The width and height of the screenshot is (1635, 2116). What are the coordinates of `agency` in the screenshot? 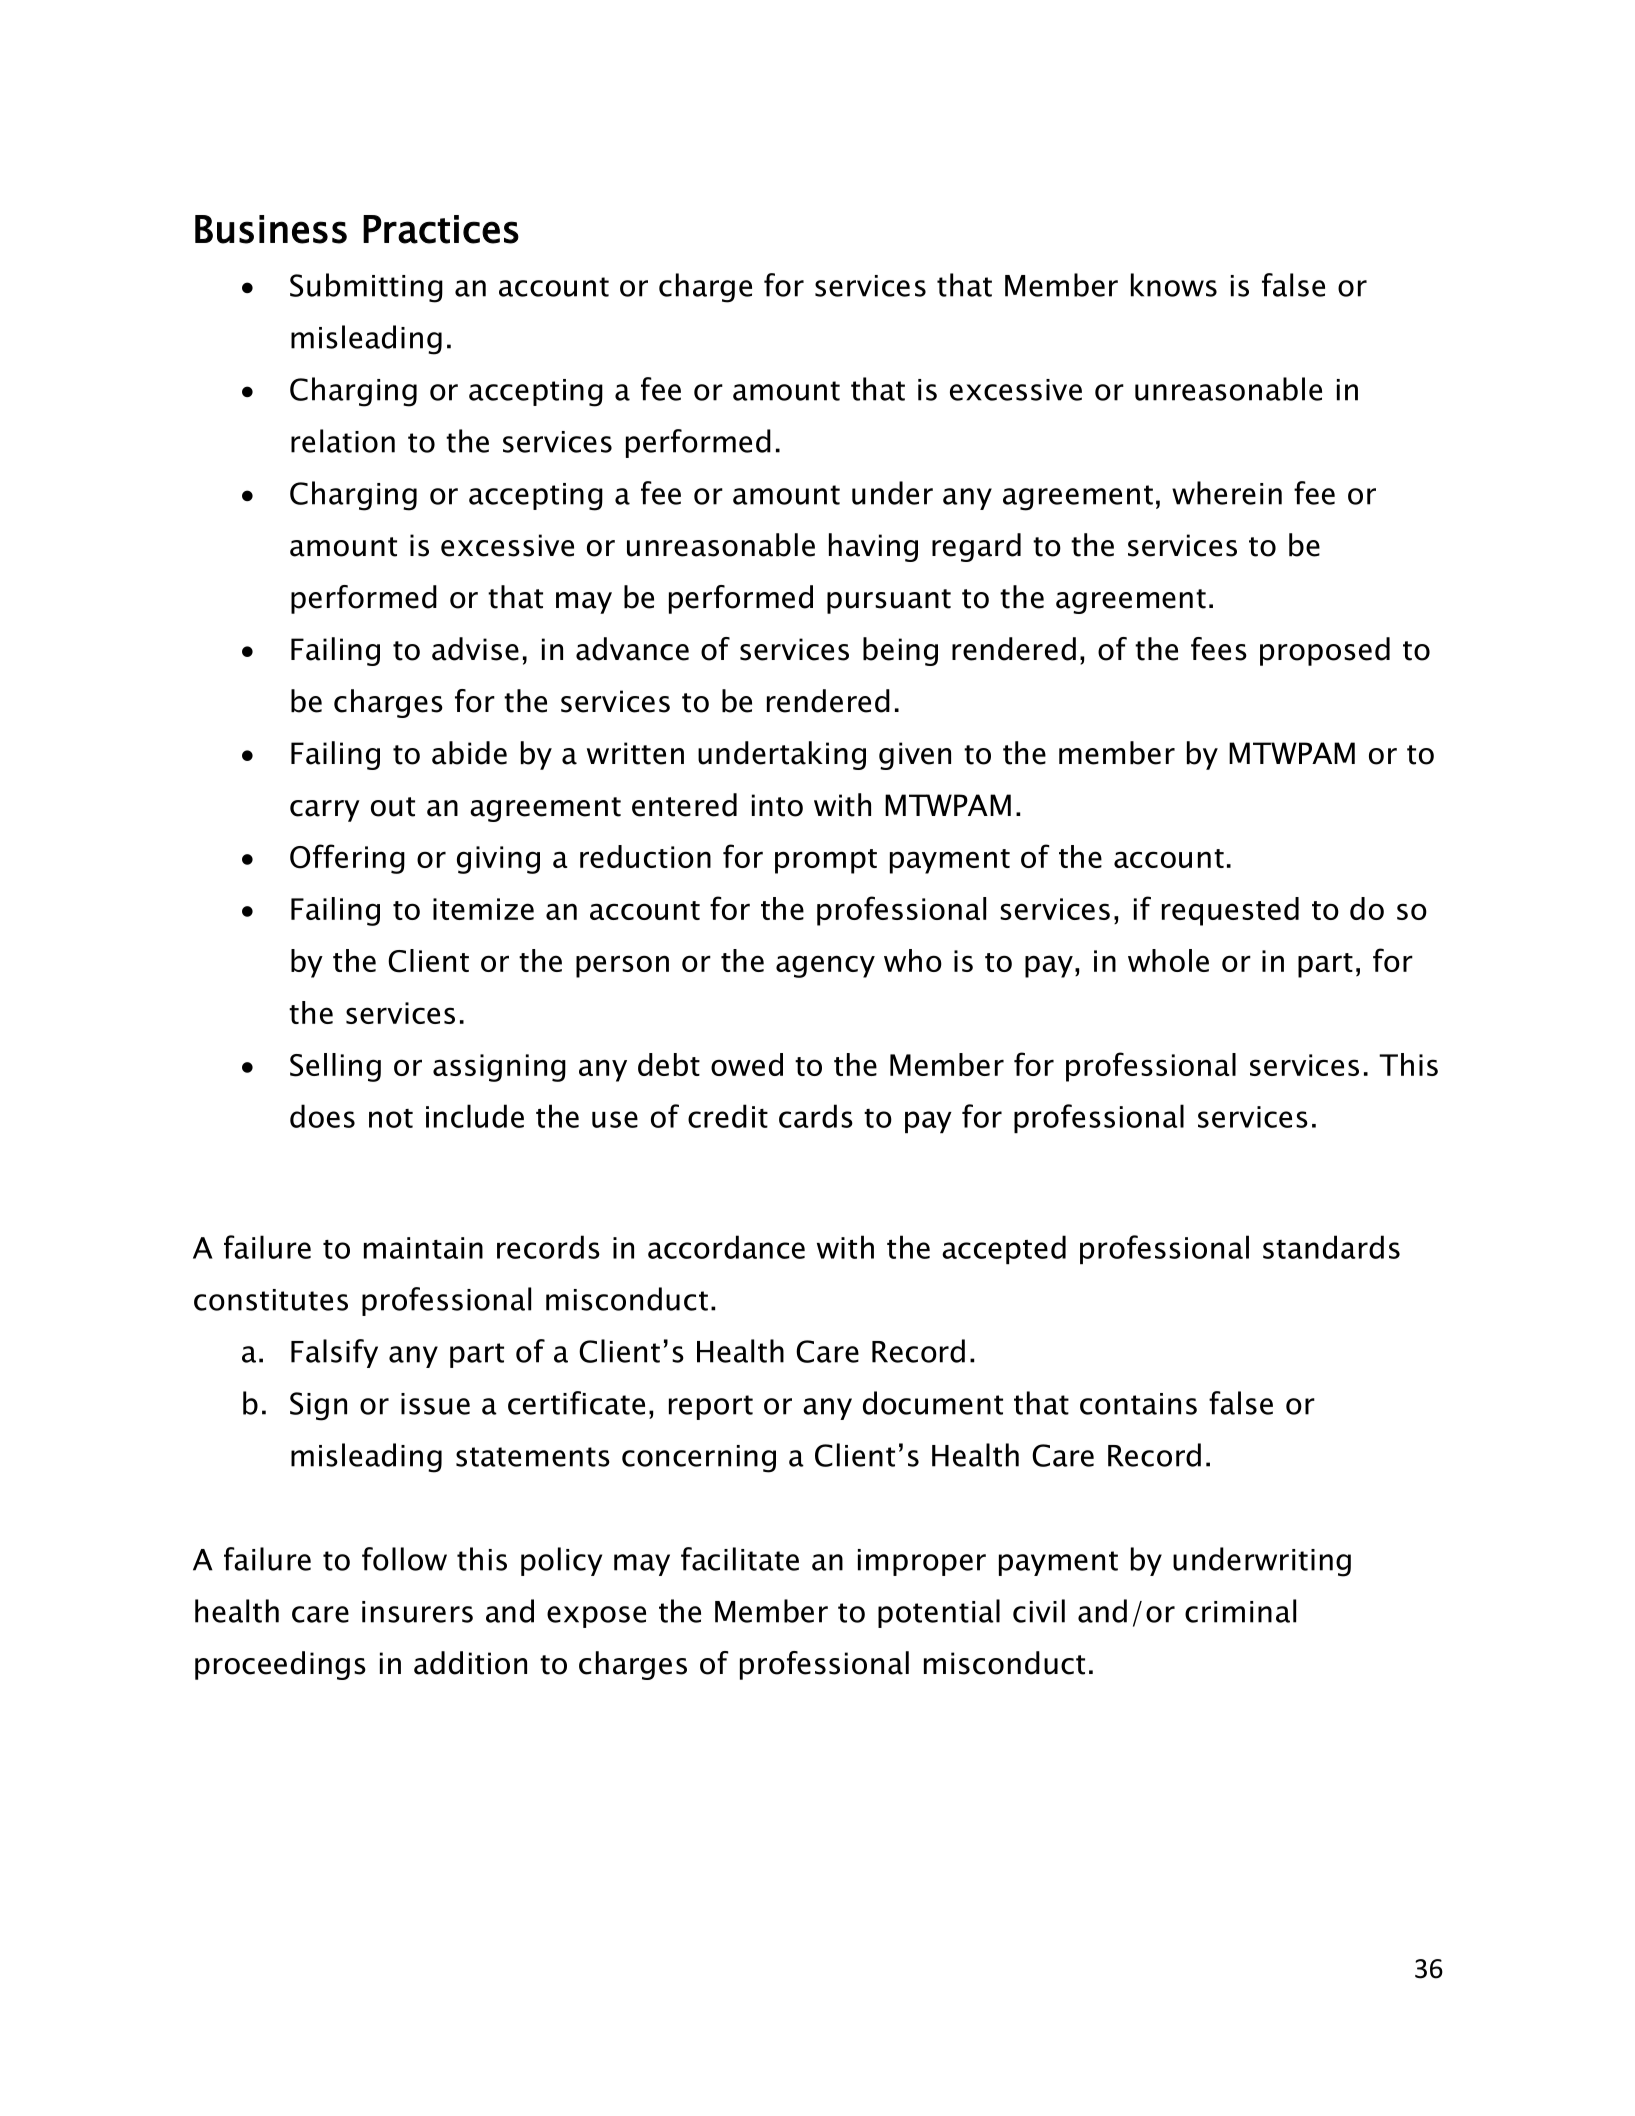 It's located at (825, 966).
